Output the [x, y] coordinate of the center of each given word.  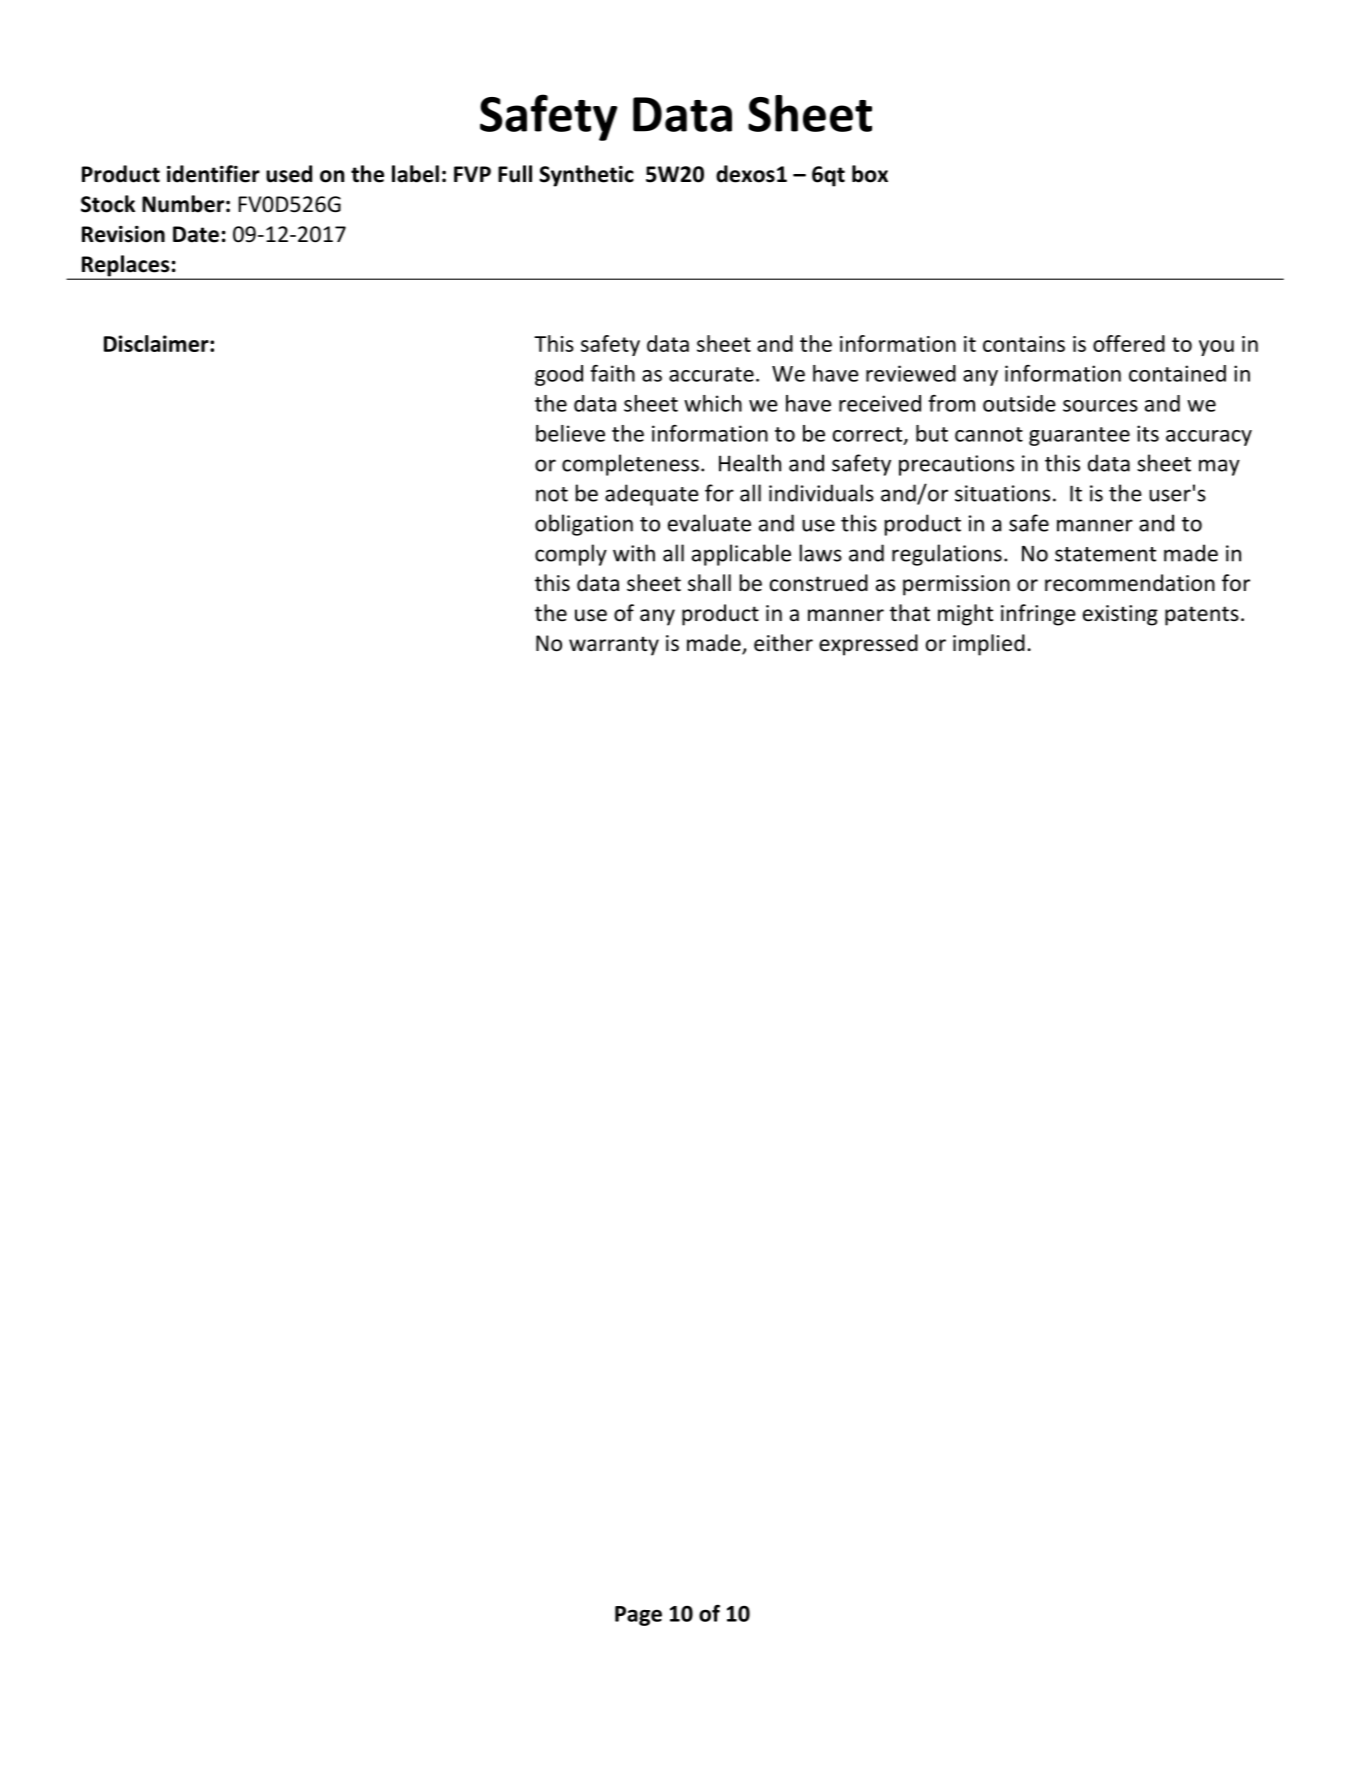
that [910, 613]
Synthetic [586, 176]
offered [1129, 343]
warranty [614, 646]
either [783, 643]
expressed [868, 645]
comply [571, 555]
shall [709, 583]
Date [196, 234]
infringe [1038, 615]
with [634, 553]
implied [989, 645]
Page [638, 1616]
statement [1105, 554]
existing [1120, 615]
